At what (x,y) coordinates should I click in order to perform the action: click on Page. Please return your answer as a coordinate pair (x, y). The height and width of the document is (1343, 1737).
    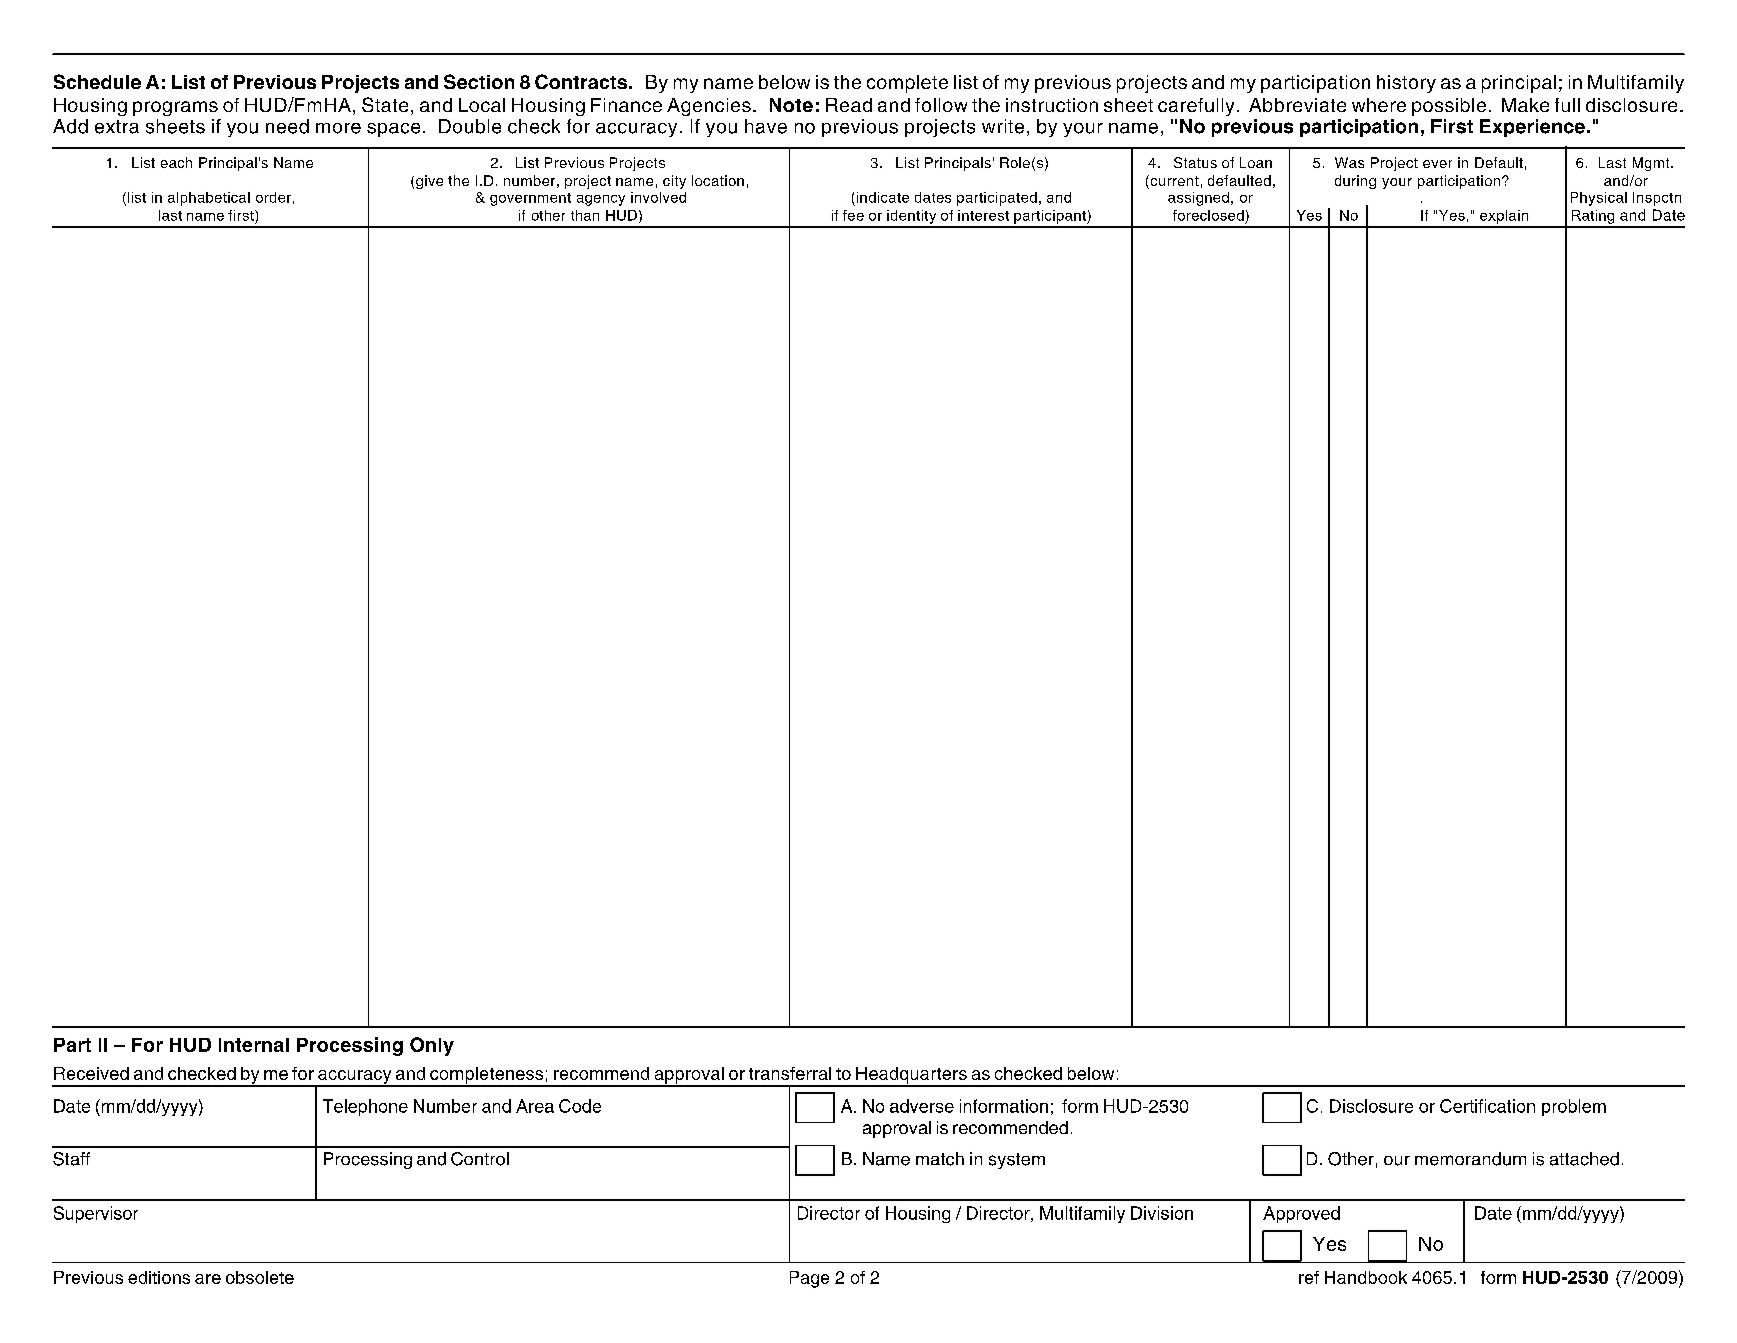
    Looking at the image, I should click on (809, 1279).
